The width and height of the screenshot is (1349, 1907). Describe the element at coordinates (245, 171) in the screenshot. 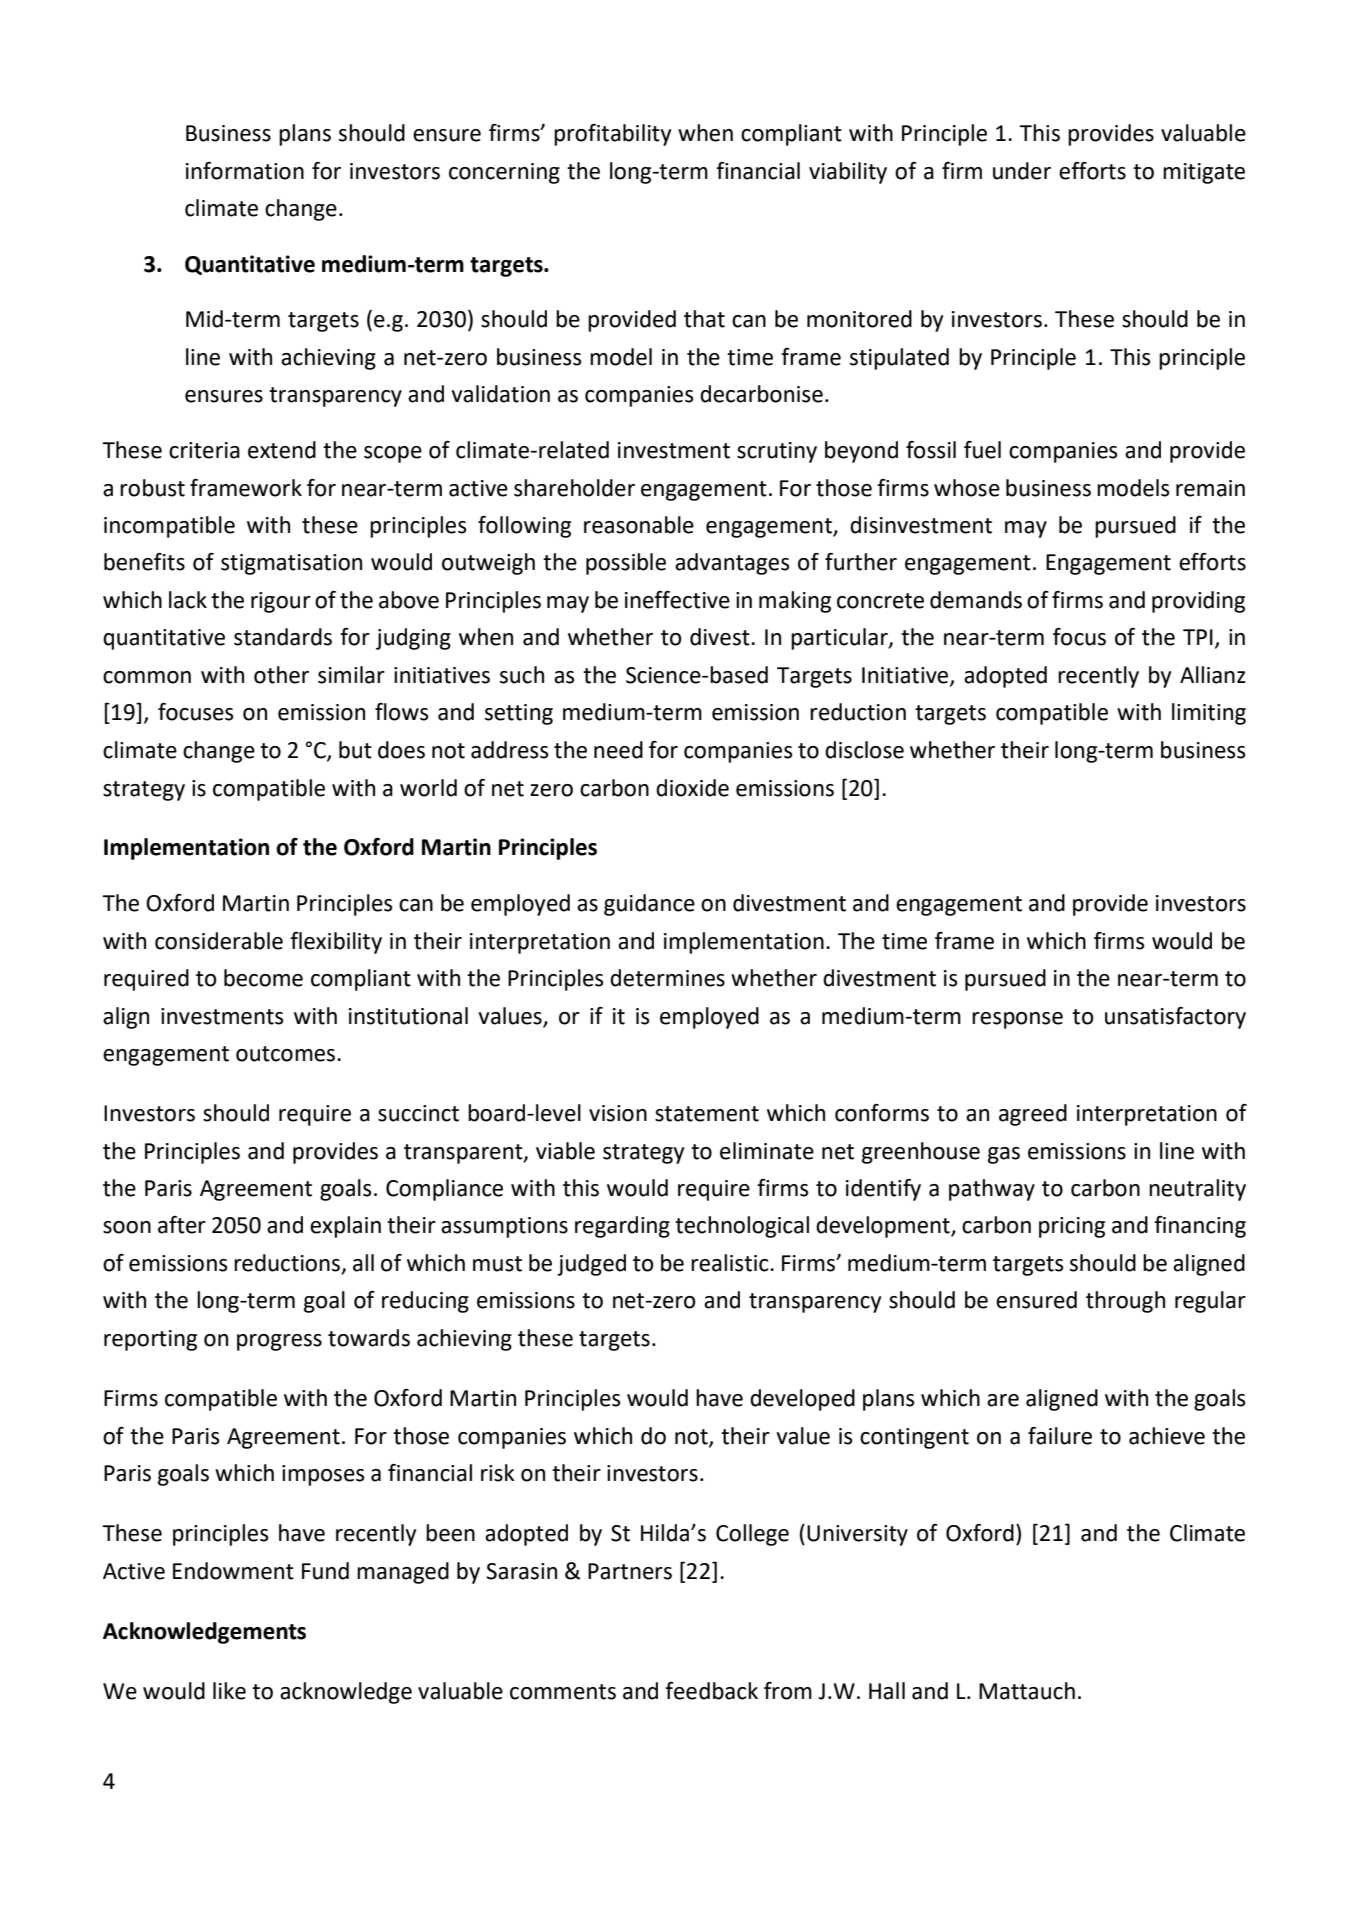

I see `information` at that location.
